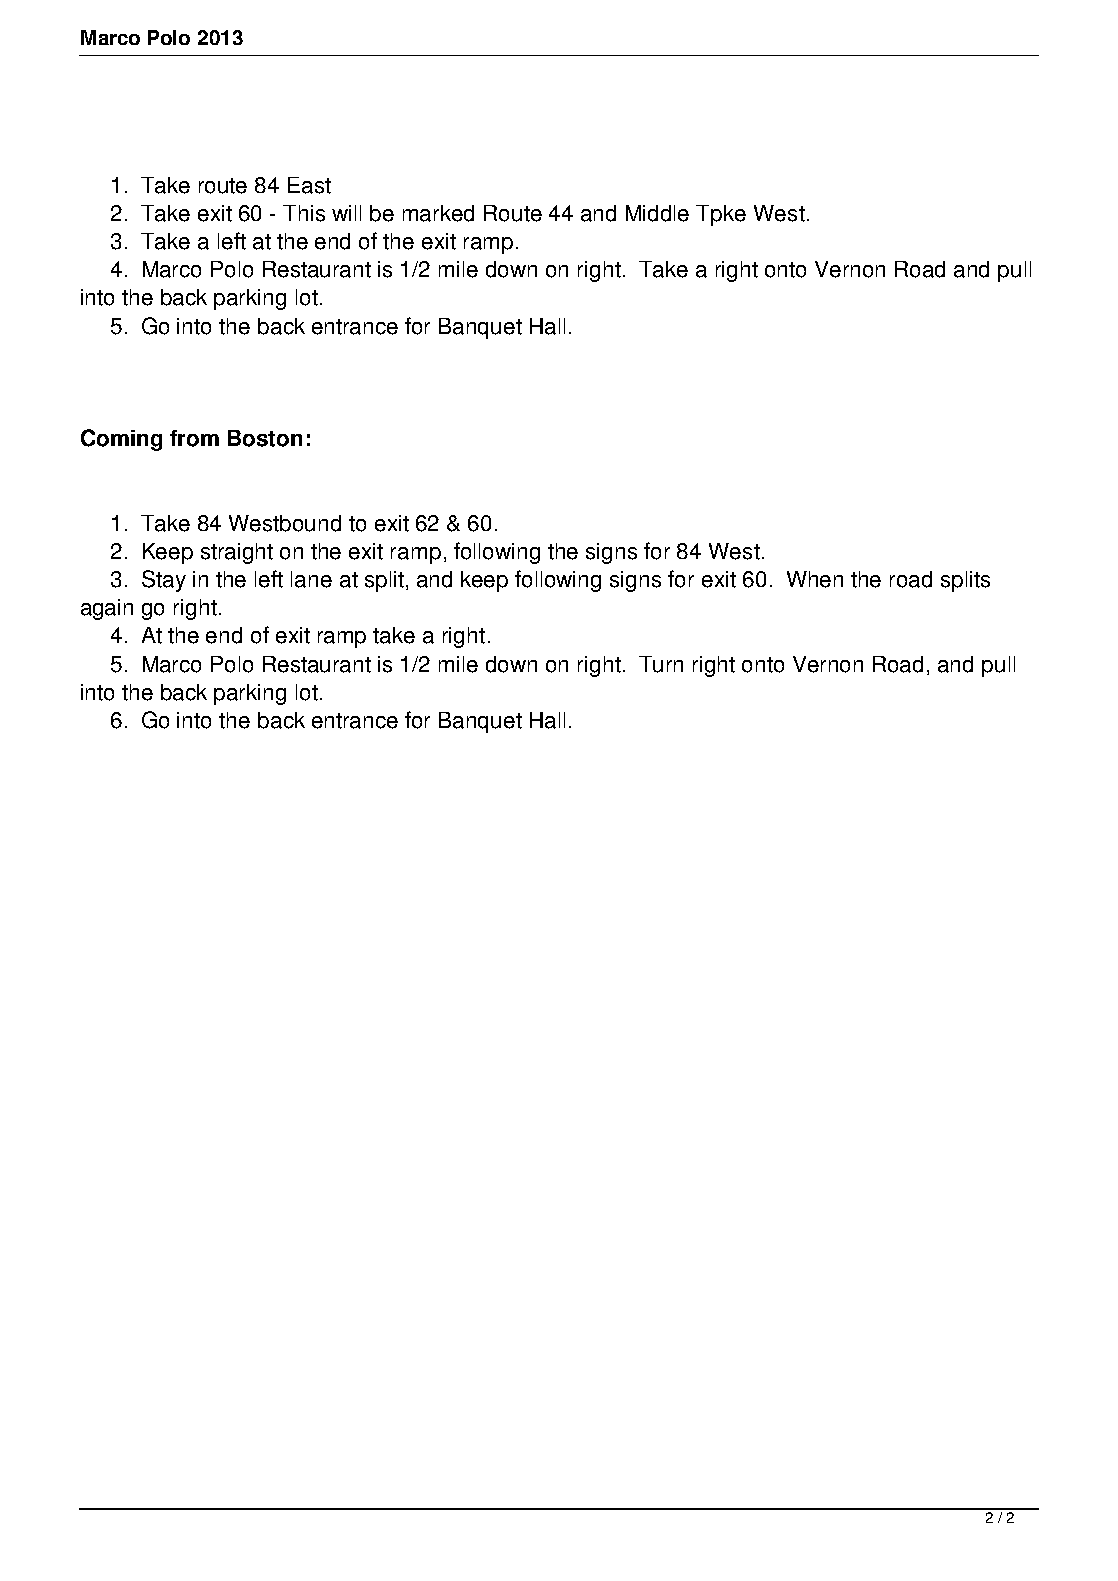 The height and width of the image is (1581, 1118). What do you see at coordinates (311, 579) in the image?
I see `lane` at bounding box center [311, 579].
